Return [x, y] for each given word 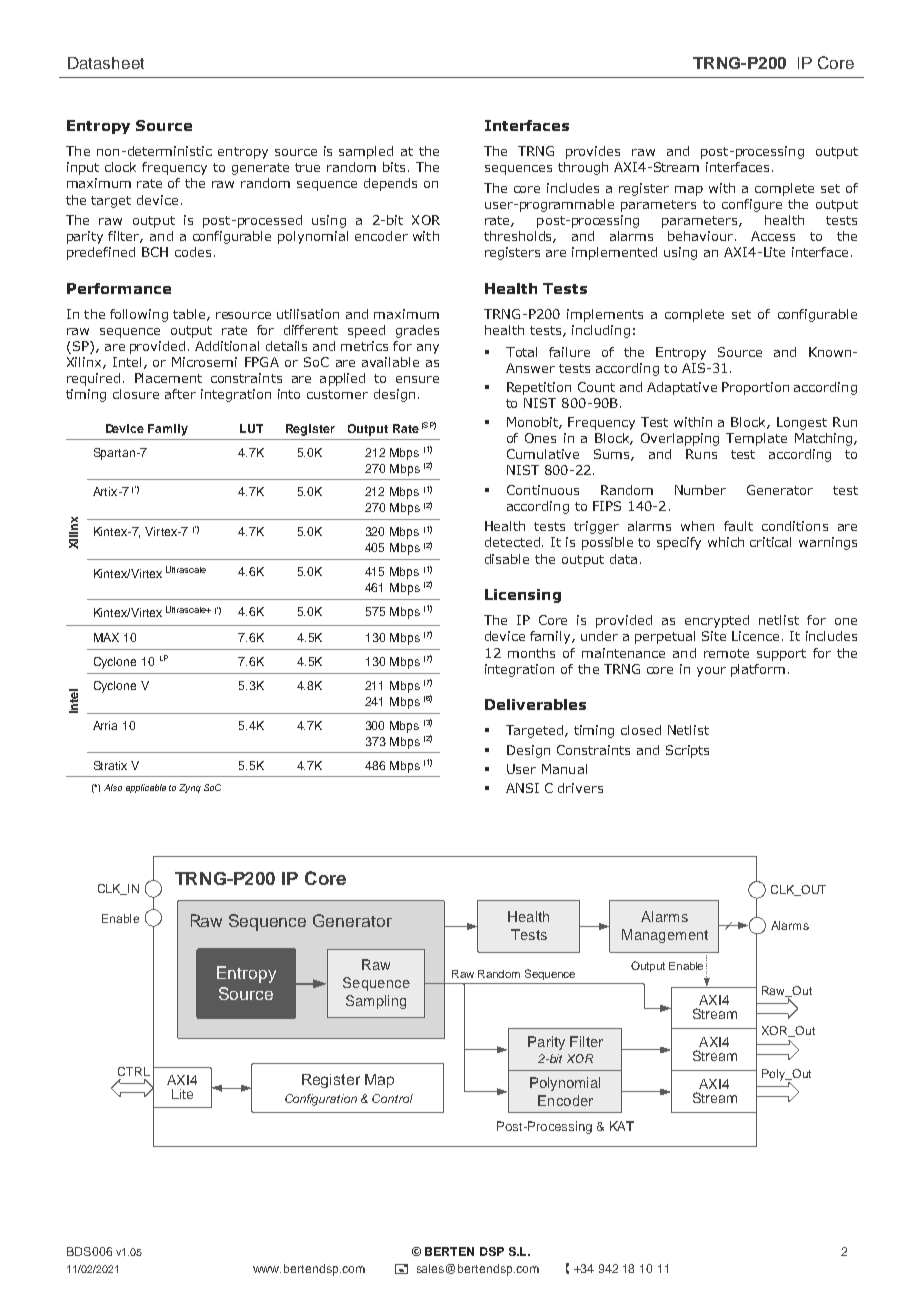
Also [113, 787]
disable [507, 559]
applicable [146, 788]
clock [120, 167]
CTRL [134, 1071]
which [726, 542]
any [428, 349]
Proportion [755, 388]
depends [390, 184]
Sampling [376, 1002]
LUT [251, 428]
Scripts [687, 751]
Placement [168, 378]
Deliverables [535, 704]
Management [665, 936]
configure [752, 205]
